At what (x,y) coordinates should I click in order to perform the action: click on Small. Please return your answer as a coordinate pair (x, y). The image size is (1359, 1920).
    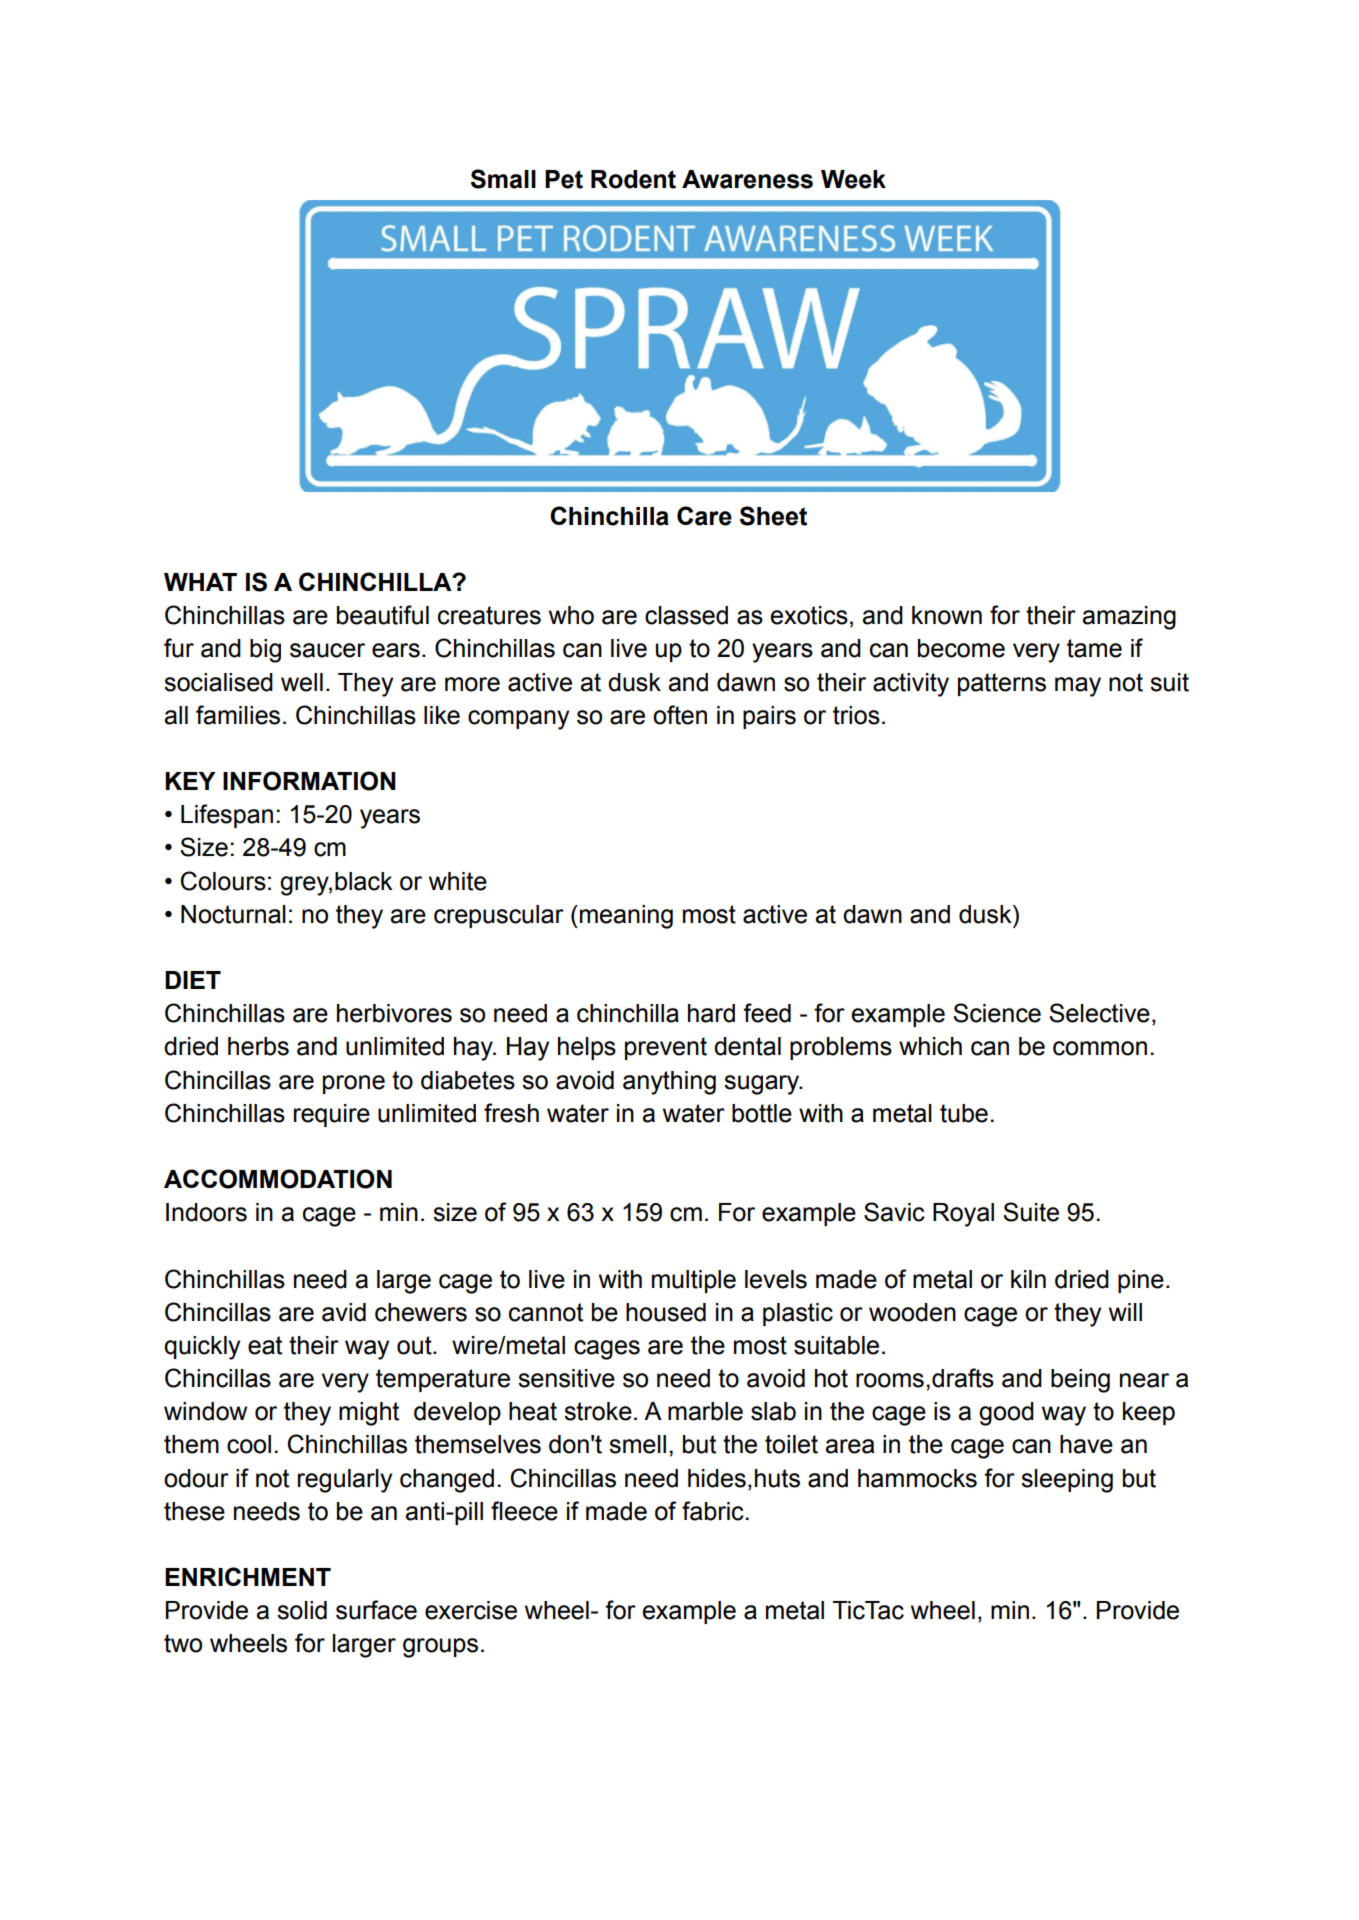
    Looking at the image, I should click on (503, 179).
